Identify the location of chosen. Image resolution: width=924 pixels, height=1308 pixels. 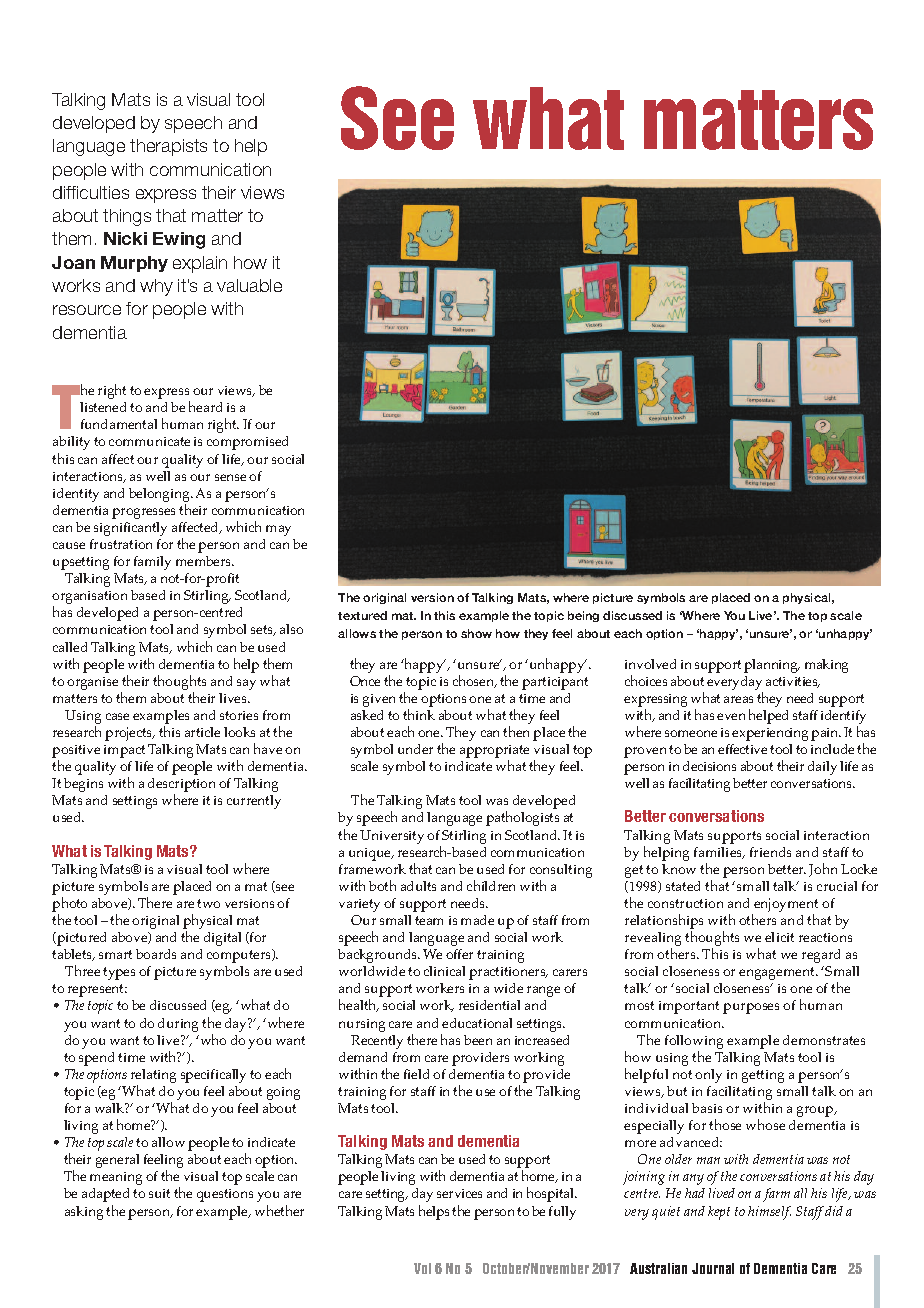
(475, 681).
